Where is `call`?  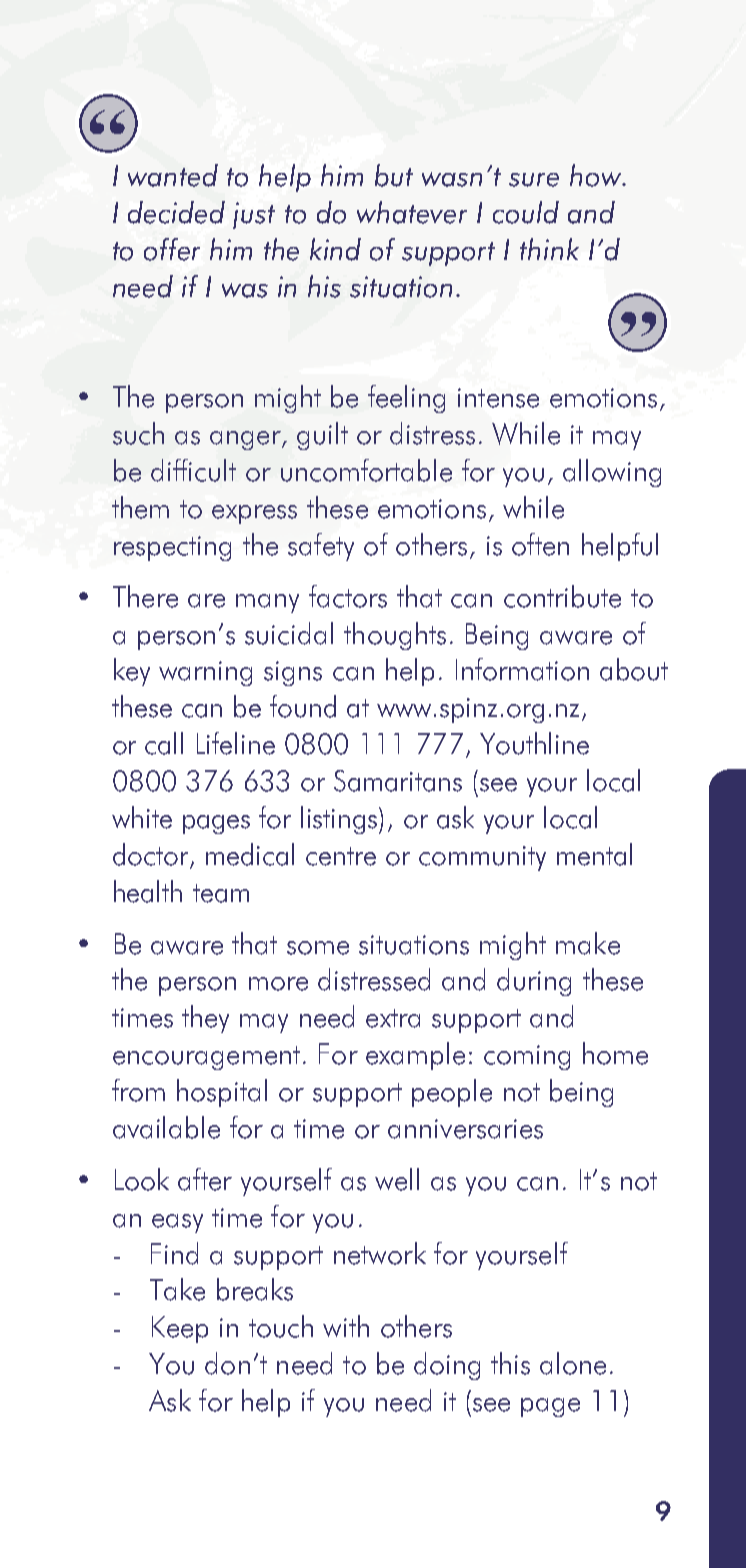
call is located at coordinates (164, 743).
